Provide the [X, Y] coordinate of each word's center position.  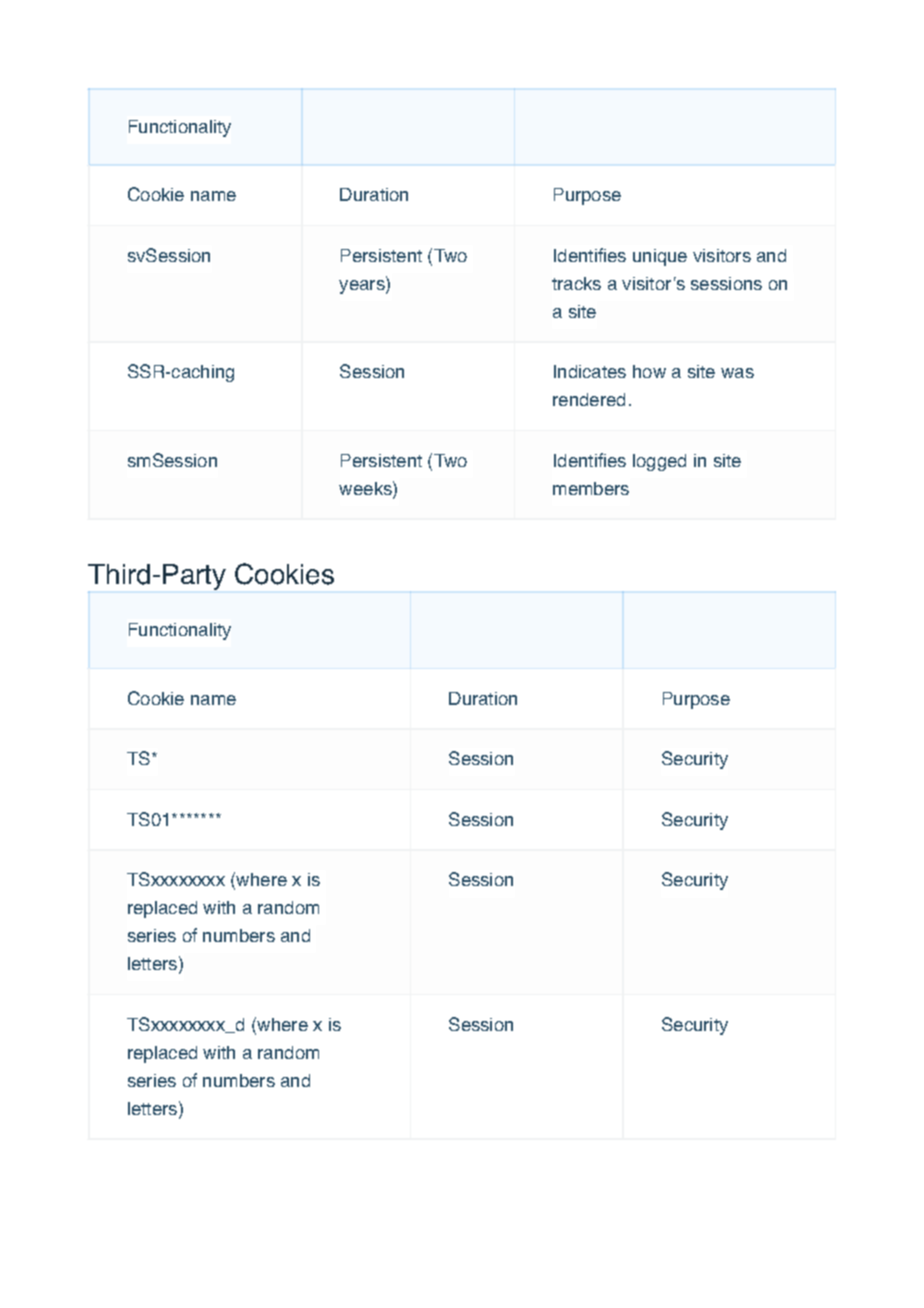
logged [659, 462]
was [737, 373]
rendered [589, 399]
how [649, 371]
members [591, 488]
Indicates [590, 371]
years [363, 287]
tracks [576, 283]
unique [660, 257]
